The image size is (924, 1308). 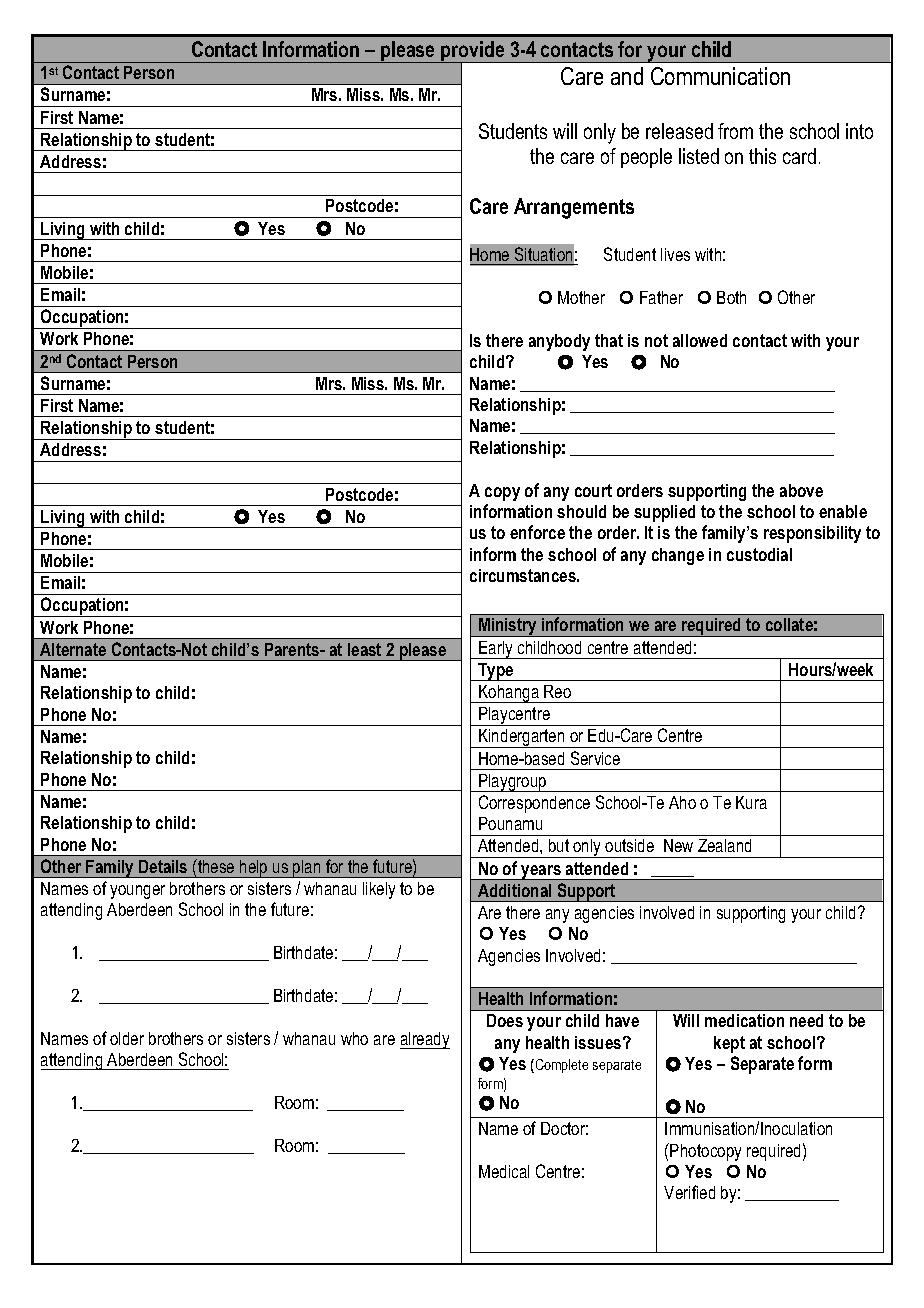 What do you see at coordinates (593, 490) in the screenshot?
I see `court` at bounding box center [593, 490].
